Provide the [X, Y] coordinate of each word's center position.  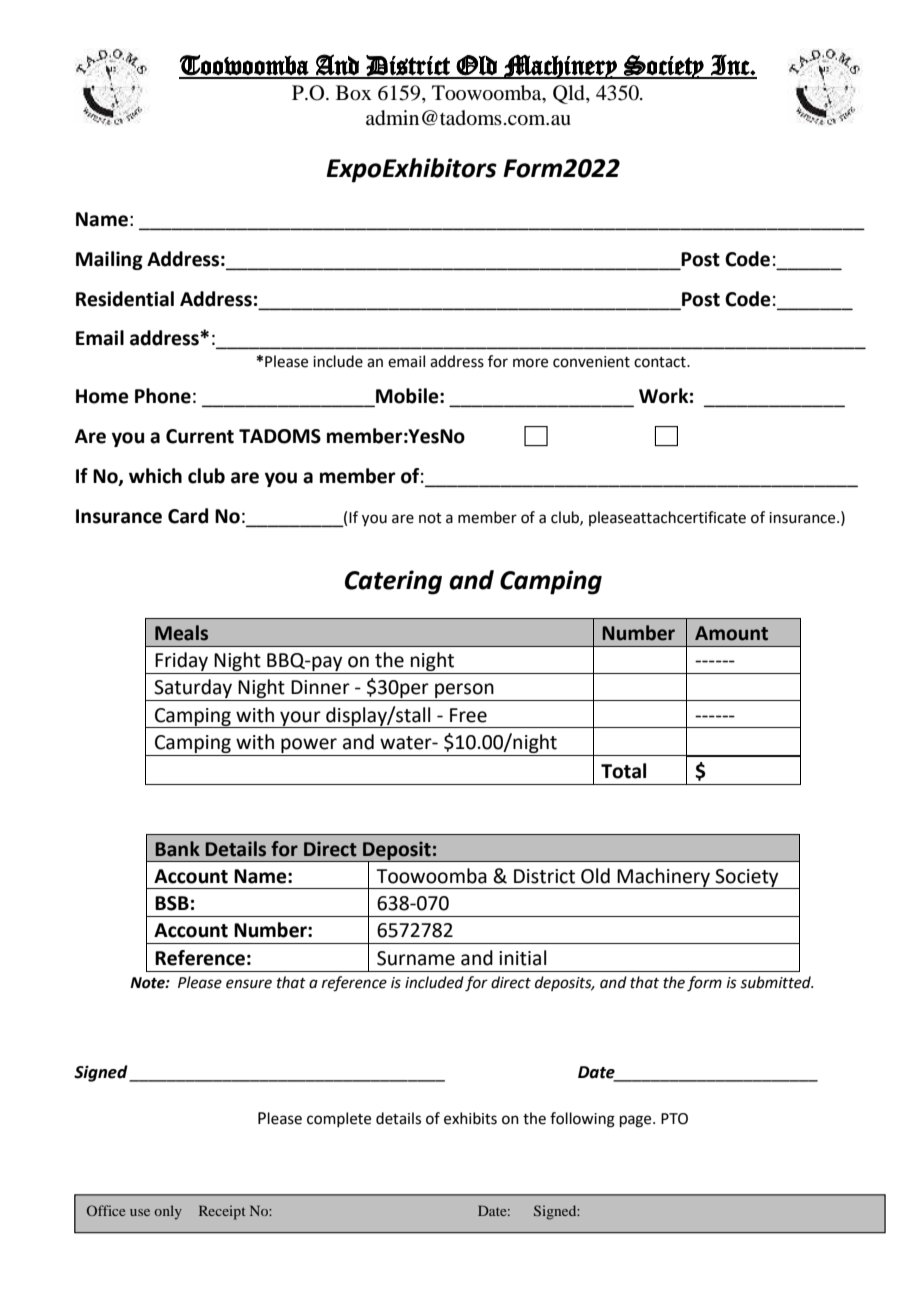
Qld [570, 94]
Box [354, 93]
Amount [731, 633]
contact [661, 362]
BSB [172, 903]
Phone [163, 396]
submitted [776, 982]
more [530, 363]
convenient [591, 362]
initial [522, 958]
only [168, 1212]
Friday [181, 663]
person [464, 692]
